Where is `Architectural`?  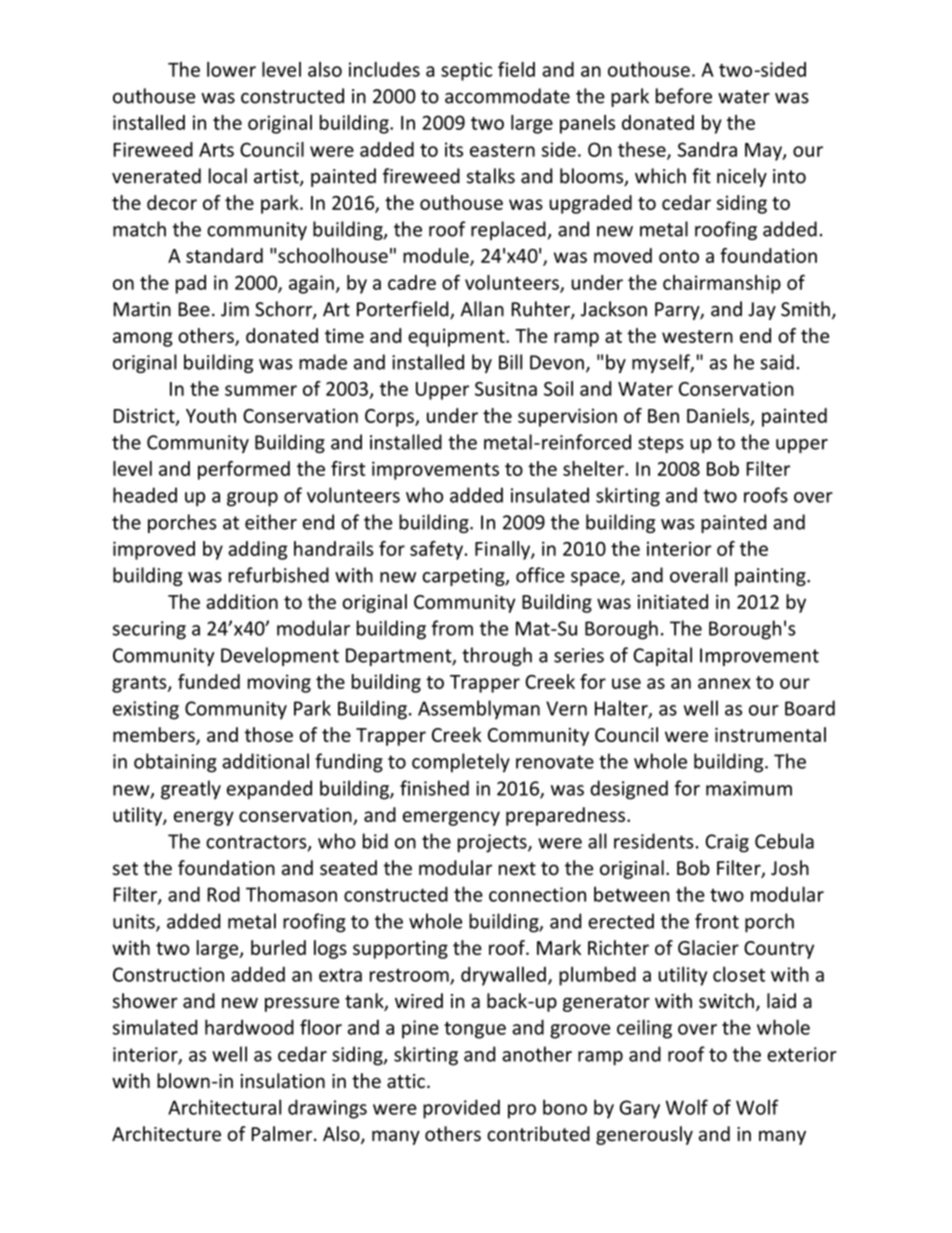
Architectural is located at coordinates (224, 1107).
